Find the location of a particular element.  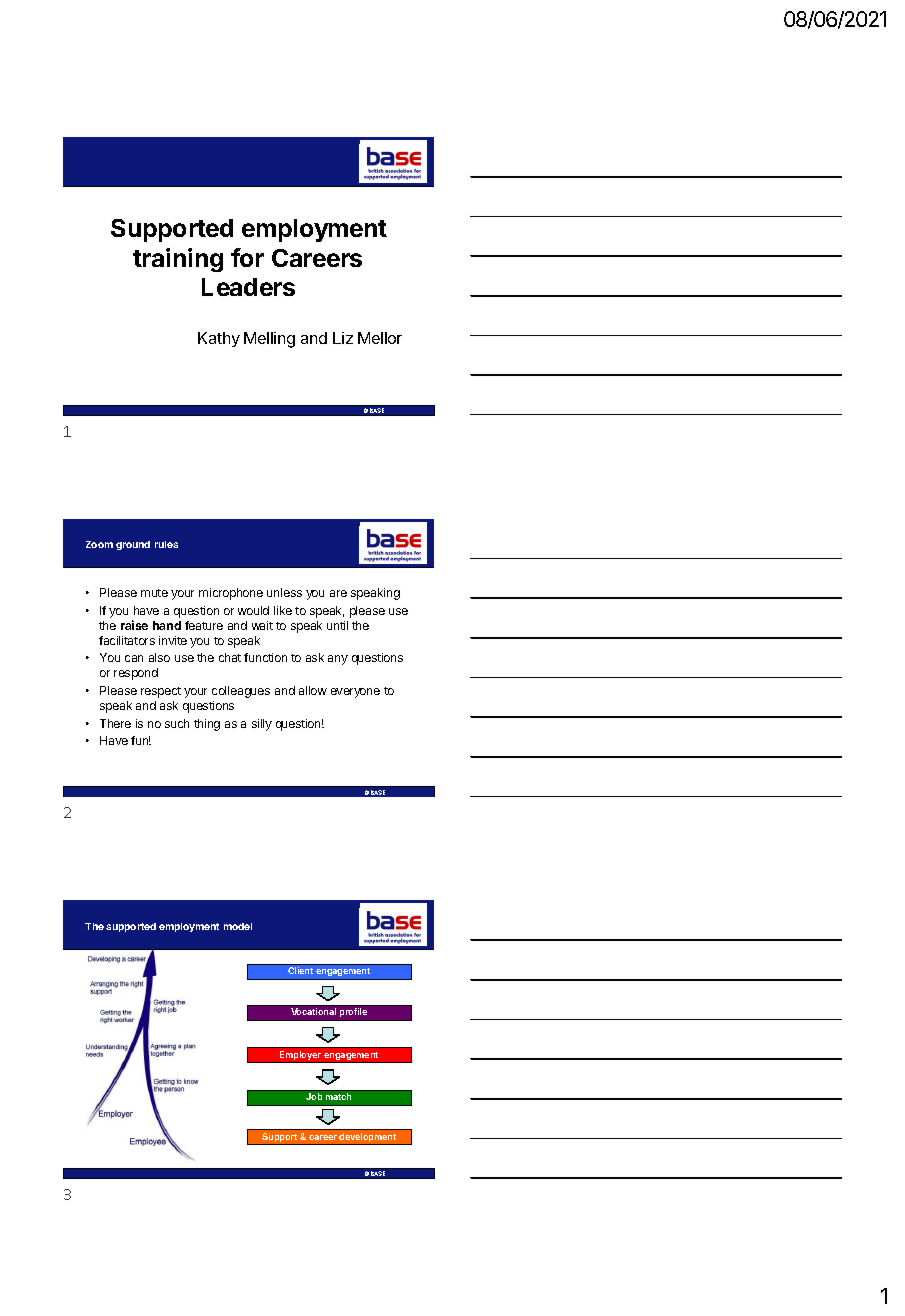

model is located at coordinates (238, 926).
